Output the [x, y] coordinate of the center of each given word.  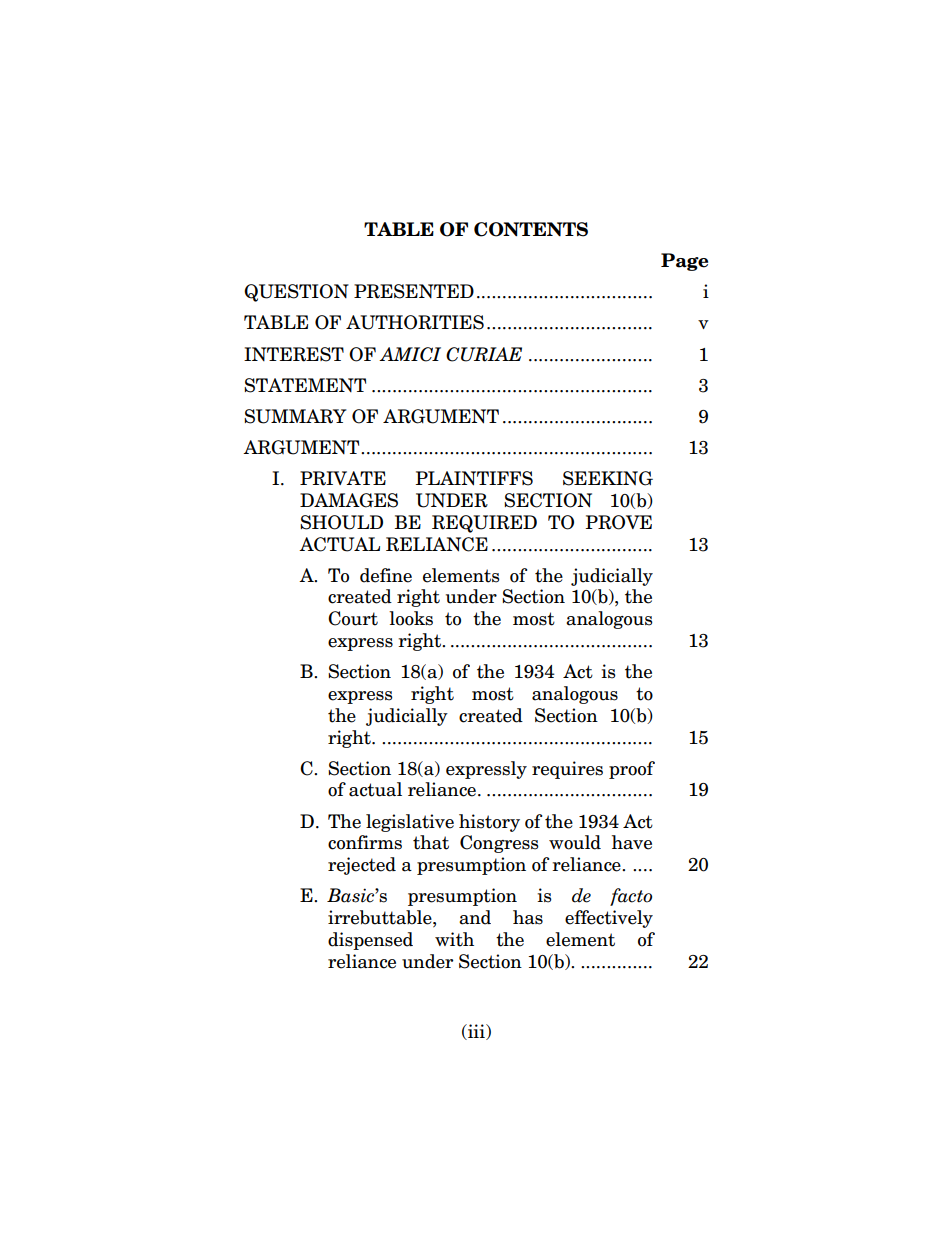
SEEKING [608, 478]
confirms [365, 842]
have [632, 842]
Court [353, 618]
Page [684, 262]
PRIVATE [343, 478]
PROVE [619, 522]
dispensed [370, 941]
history [489, 823]
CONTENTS [531, 229]
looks [411, 618]
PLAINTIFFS [474, 478]
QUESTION [296, 293]
